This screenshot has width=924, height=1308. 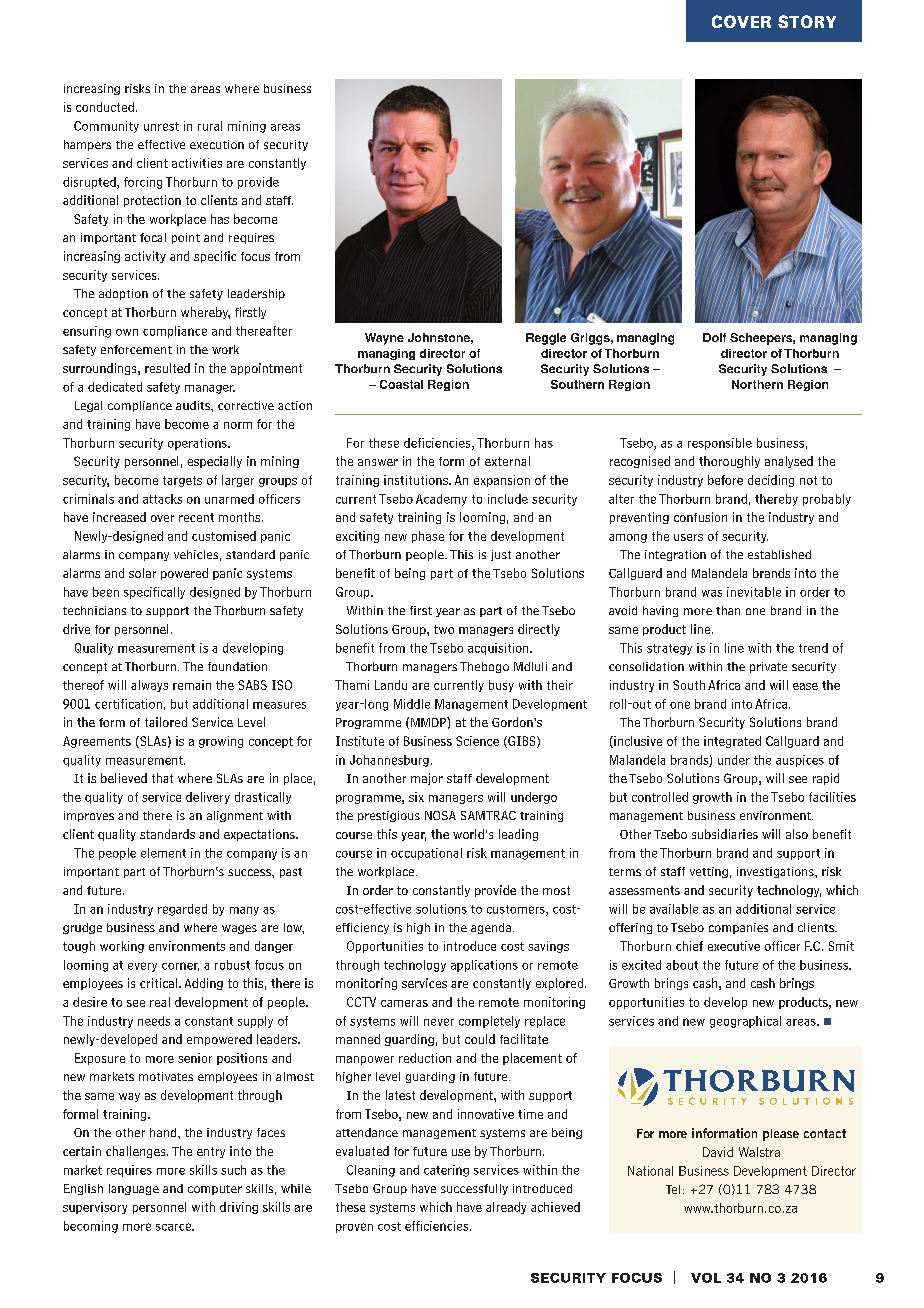 I want to click on occupational, so click(x=426, y=854).
